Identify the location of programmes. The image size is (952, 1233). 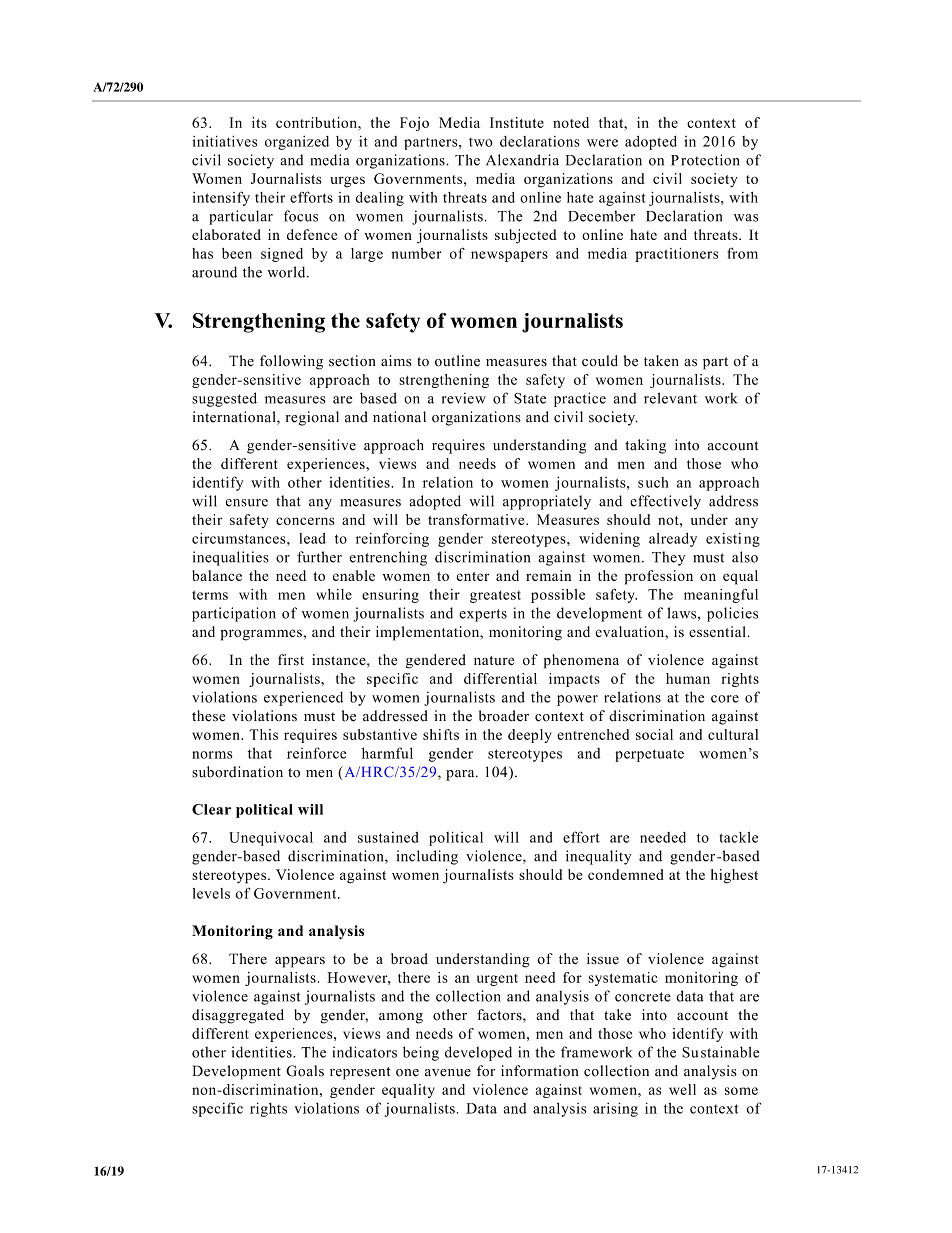
(261, 635).
